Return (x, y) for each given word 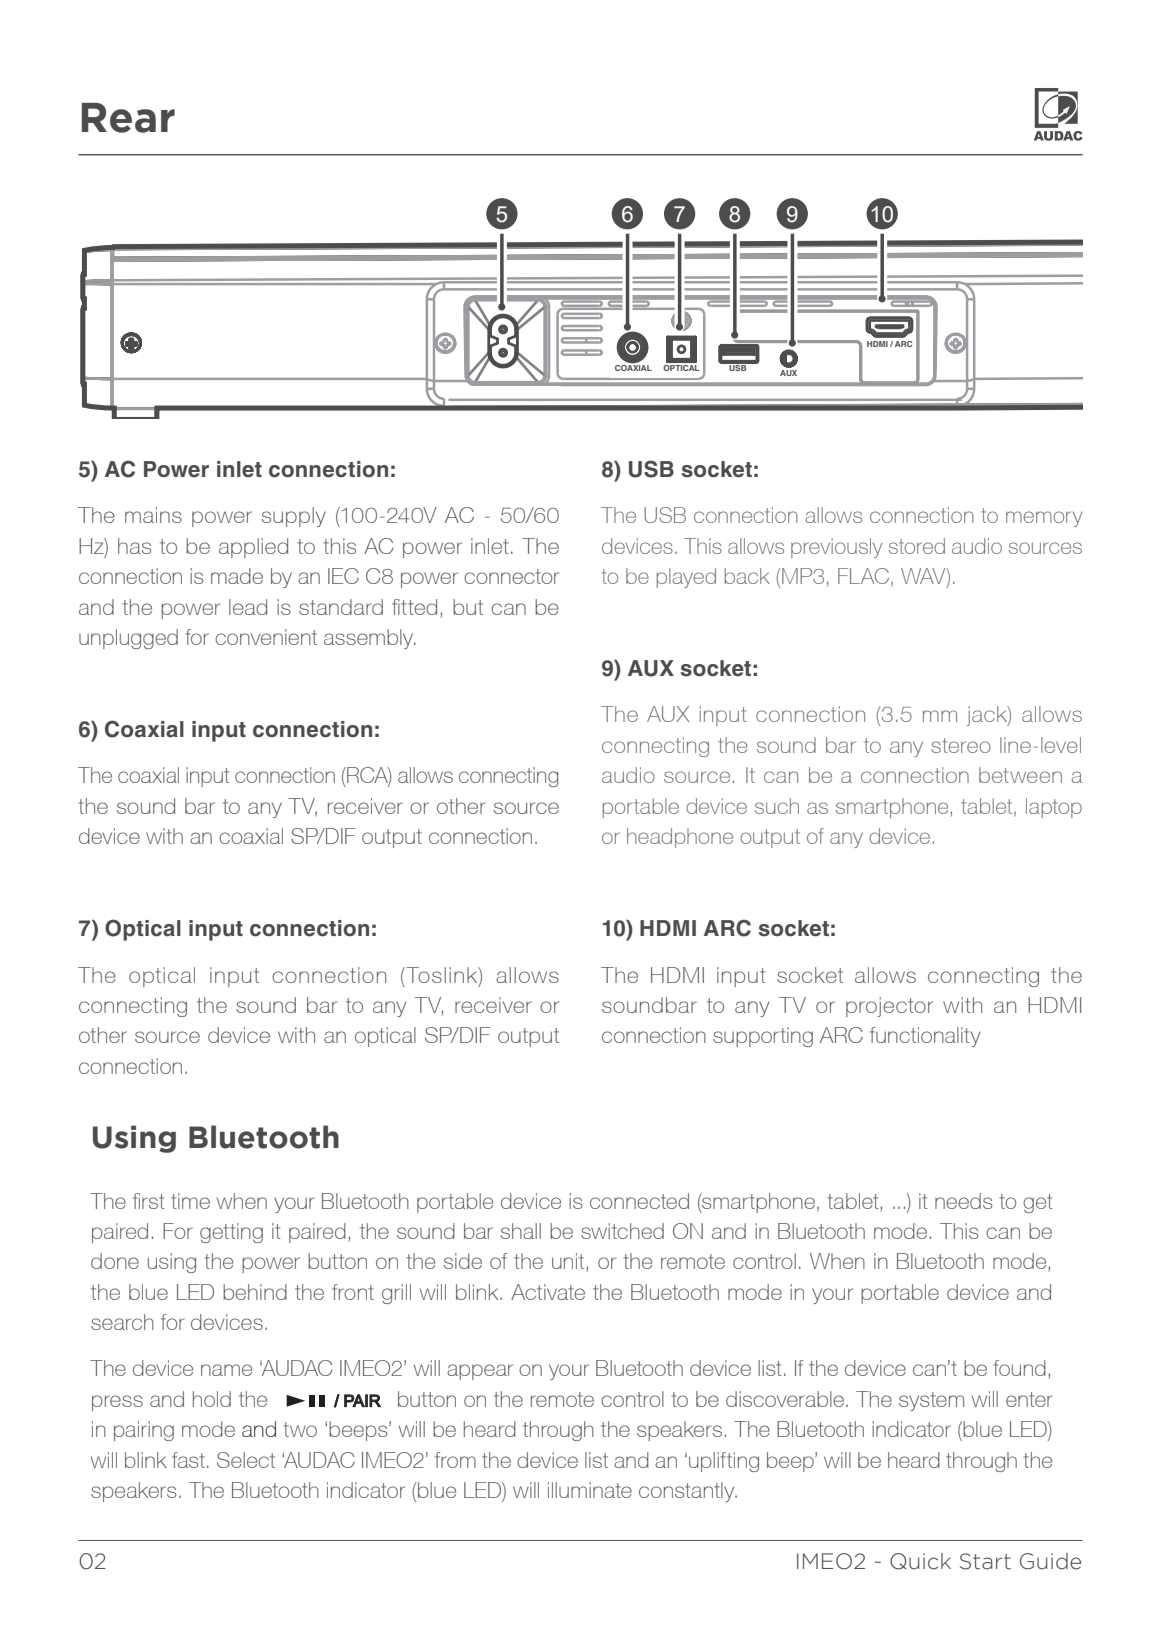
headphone (680, 838)
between (1020, 775)
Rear (128, 118)
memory (1044, 519)
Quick (920, 1561)
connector (511, 576)
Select (246, 1460)
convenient (266, 637)
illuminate (590, 1490)
